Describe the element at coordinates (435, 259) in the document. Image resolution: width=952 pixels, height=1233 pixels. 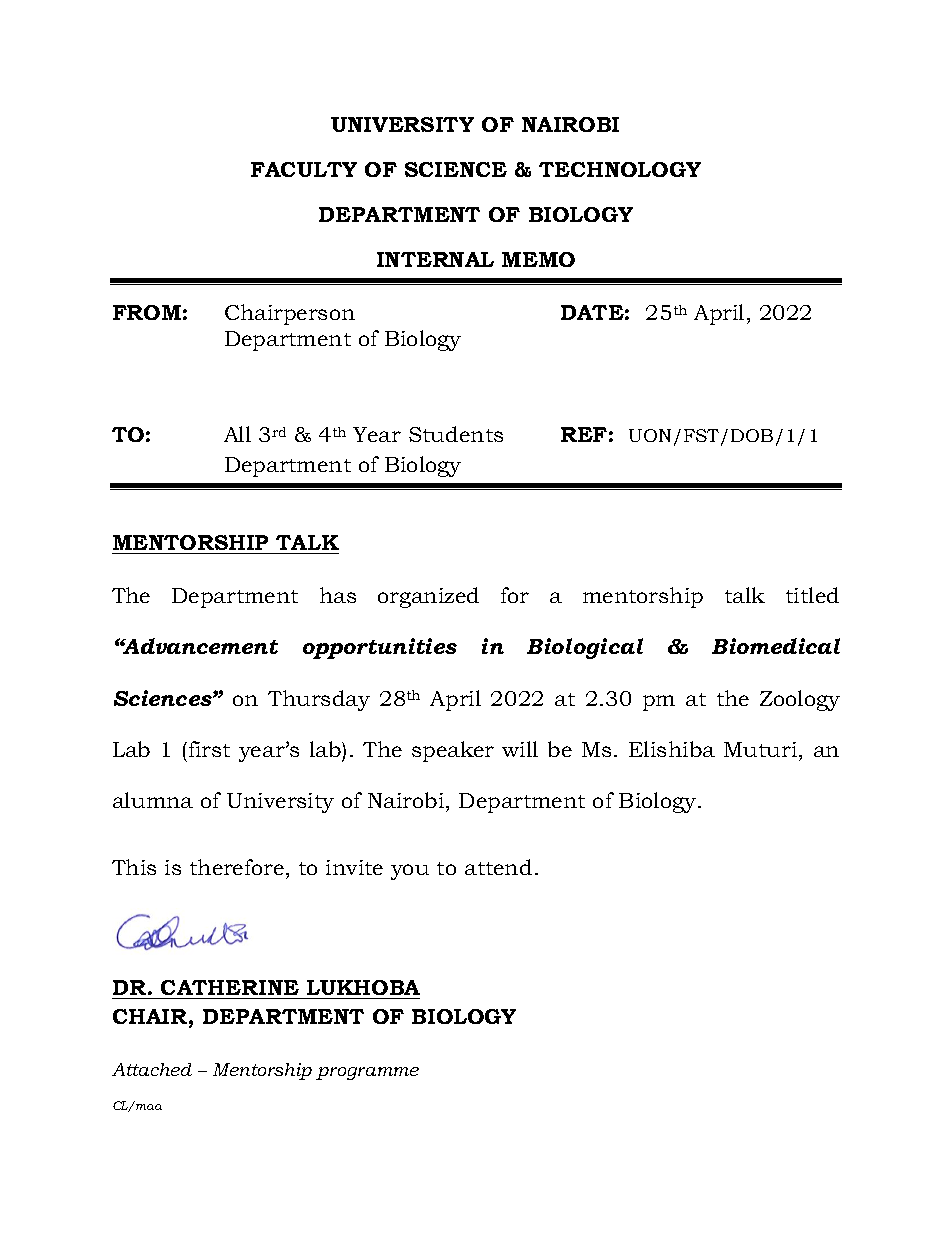
I see `INTERNAL` at that location.
